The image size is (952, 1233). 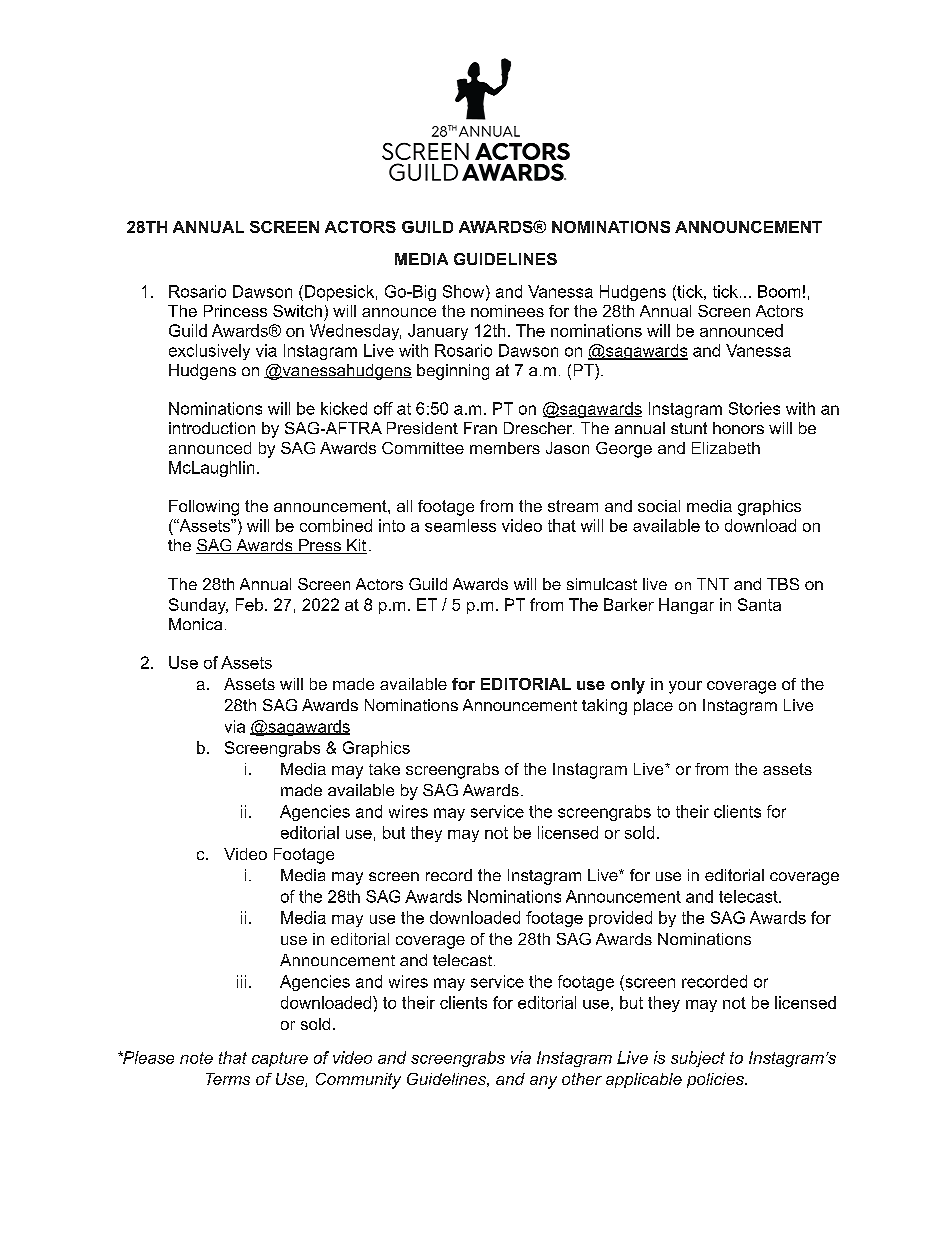 I want to click on subject, so click(x=698, y=1059).
